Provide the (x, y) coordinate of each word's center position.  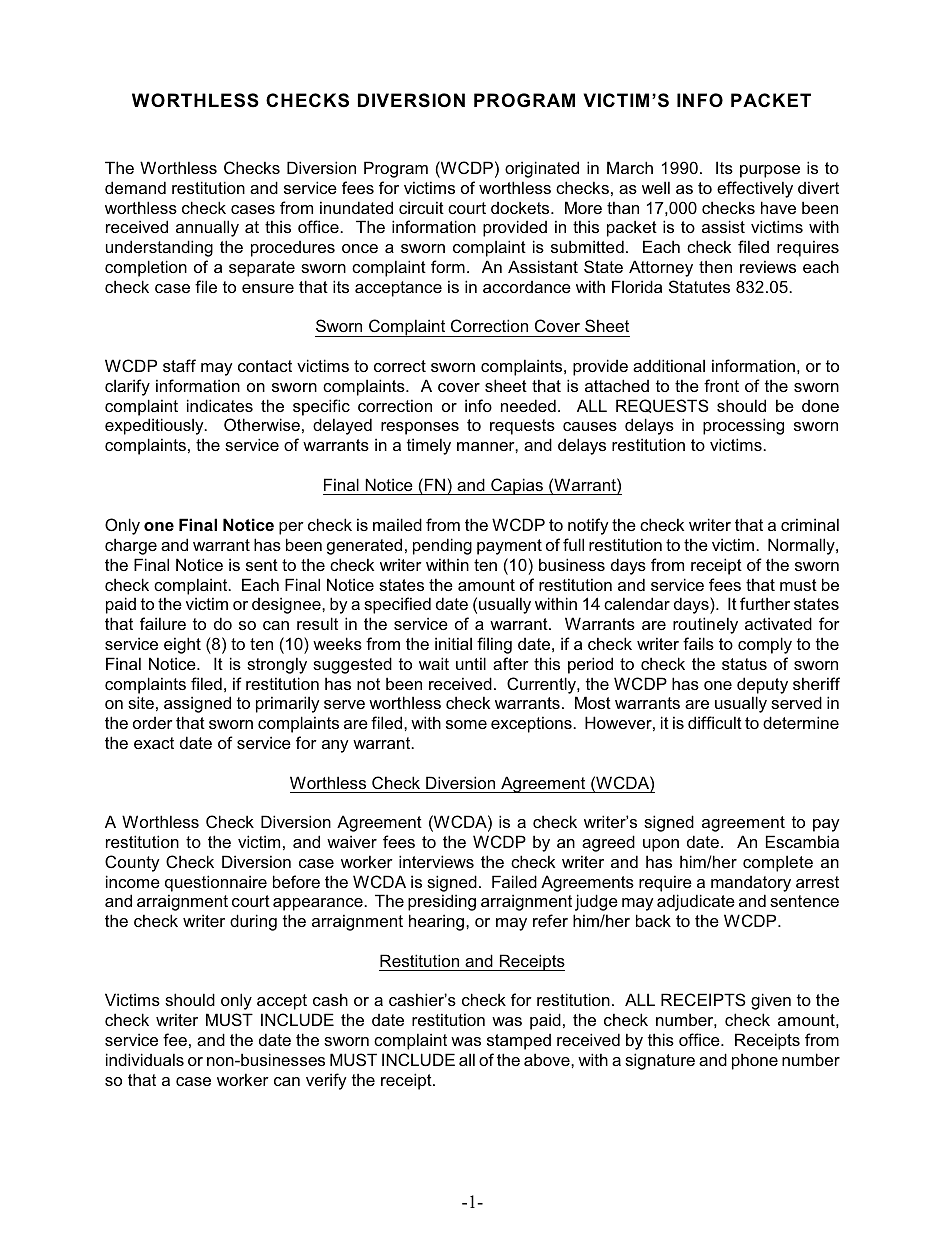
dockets (521, 207)
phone (755, 1061)
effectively (755, 189)
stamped (519, 1042)
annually (207, 228)
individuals (145, 1059)
